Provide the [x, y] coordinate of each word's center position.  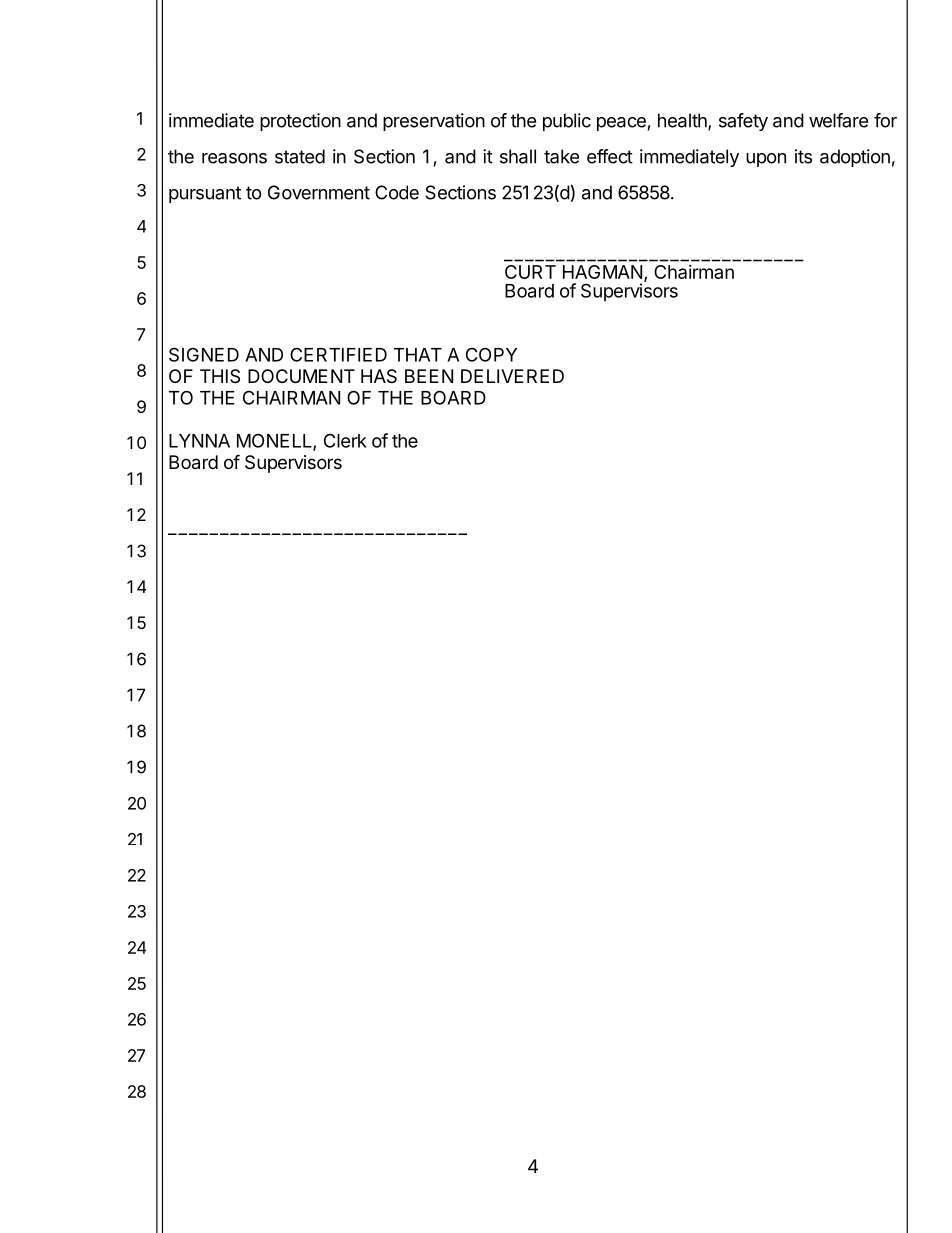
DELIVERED [512, 376]
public [567, 122]
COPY [491, 354]
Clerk [345, 440]
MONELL [275, 441]
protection [300, 122]
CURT [530, 272]
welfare [838, 120]
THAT [418, 355]
